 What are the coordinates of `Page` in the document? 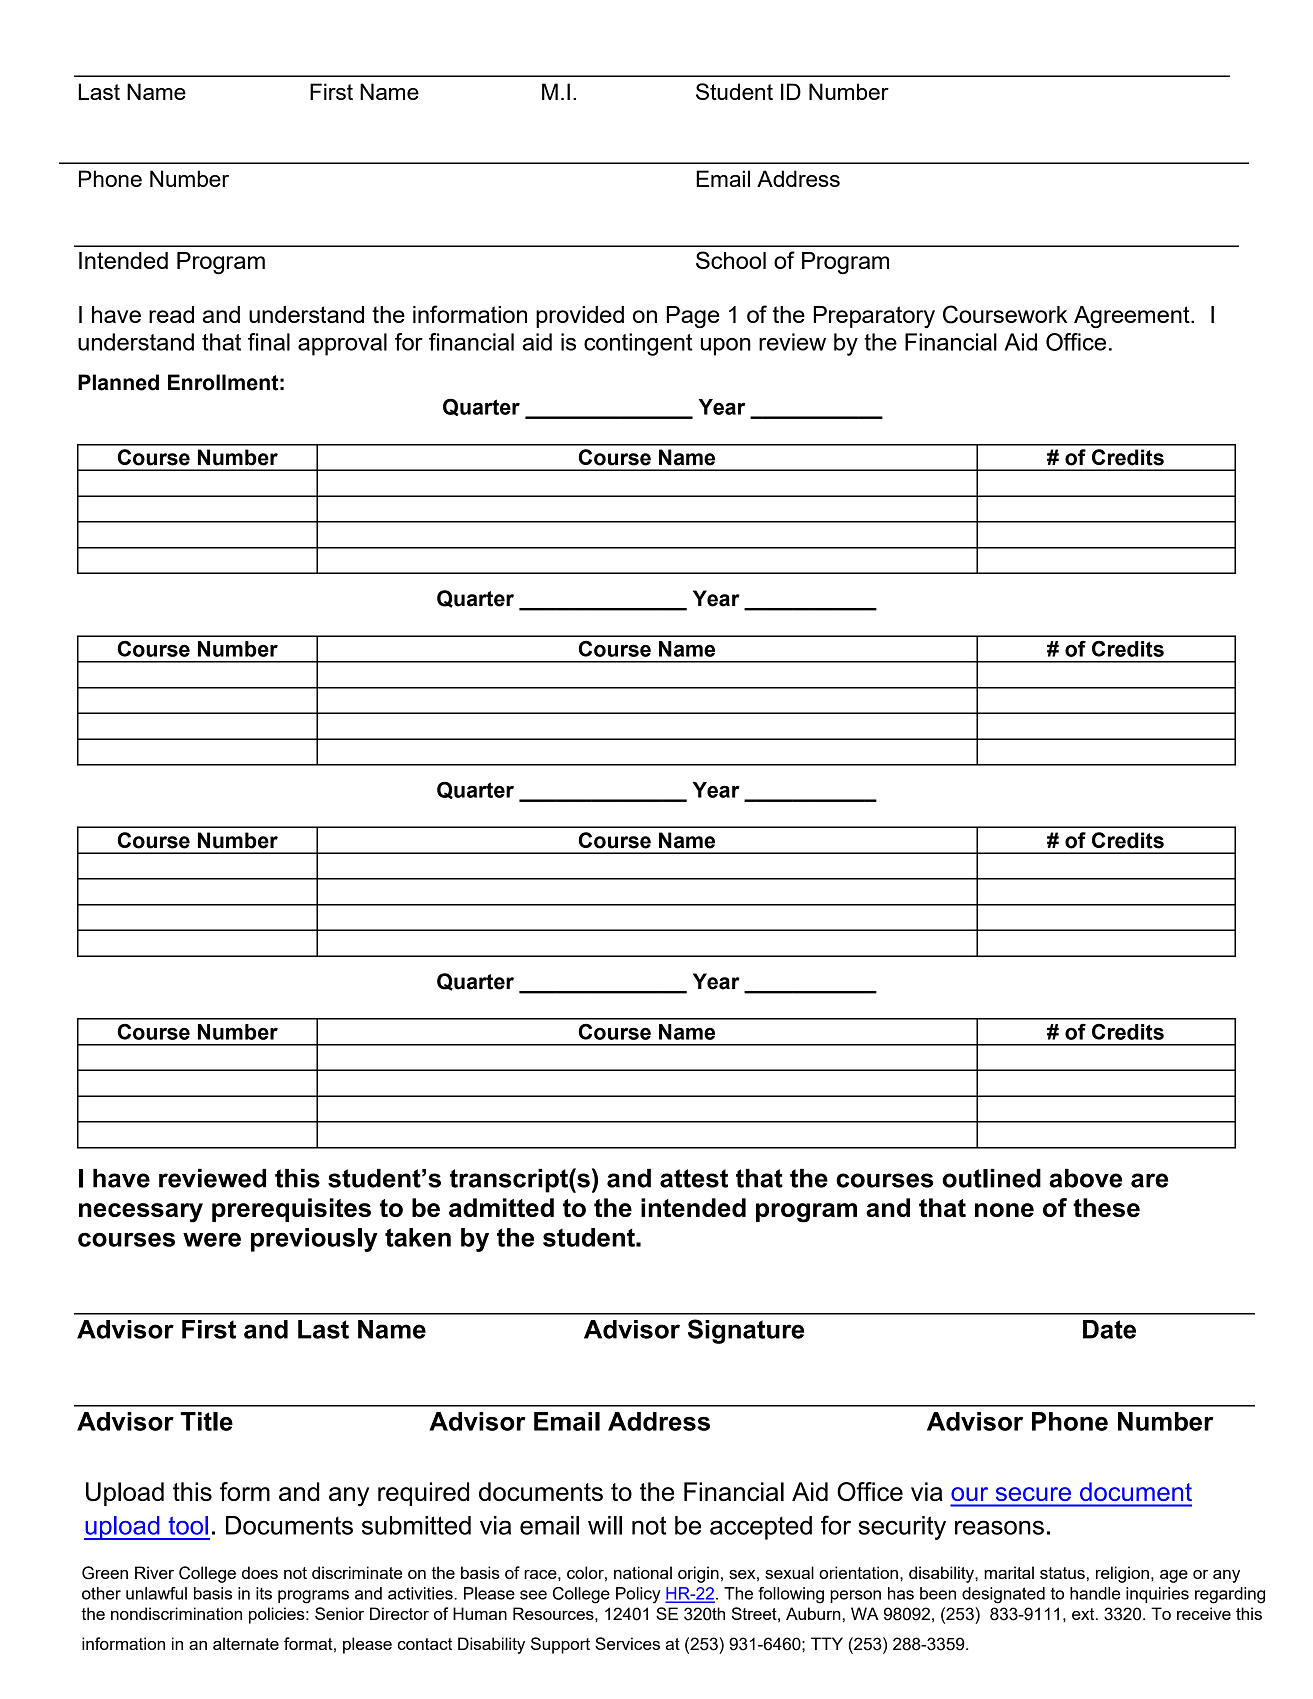 It's located at (693, 317).
